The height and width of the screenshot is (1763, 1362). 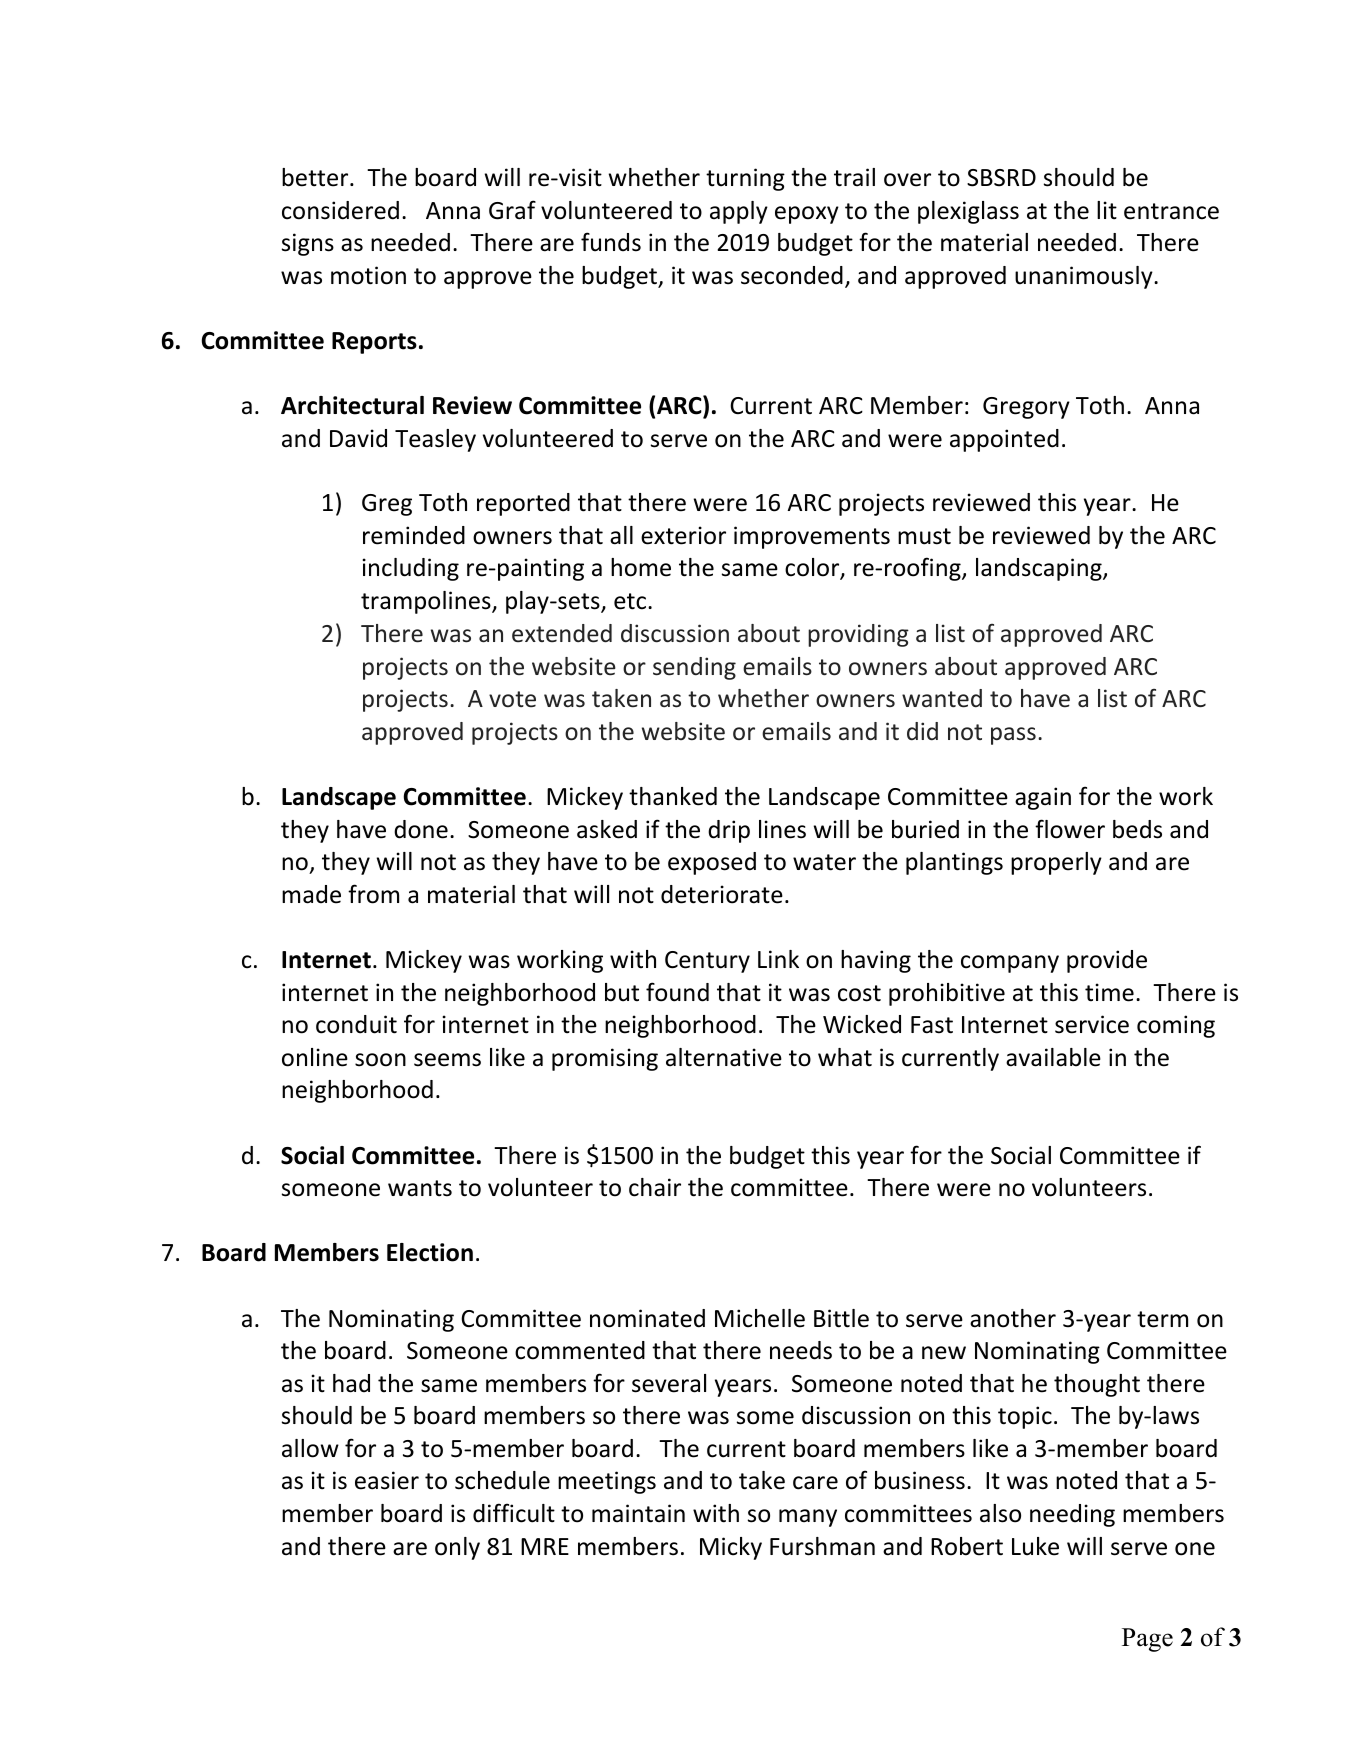 I want to click on only, so click(x=457, y=1548).
